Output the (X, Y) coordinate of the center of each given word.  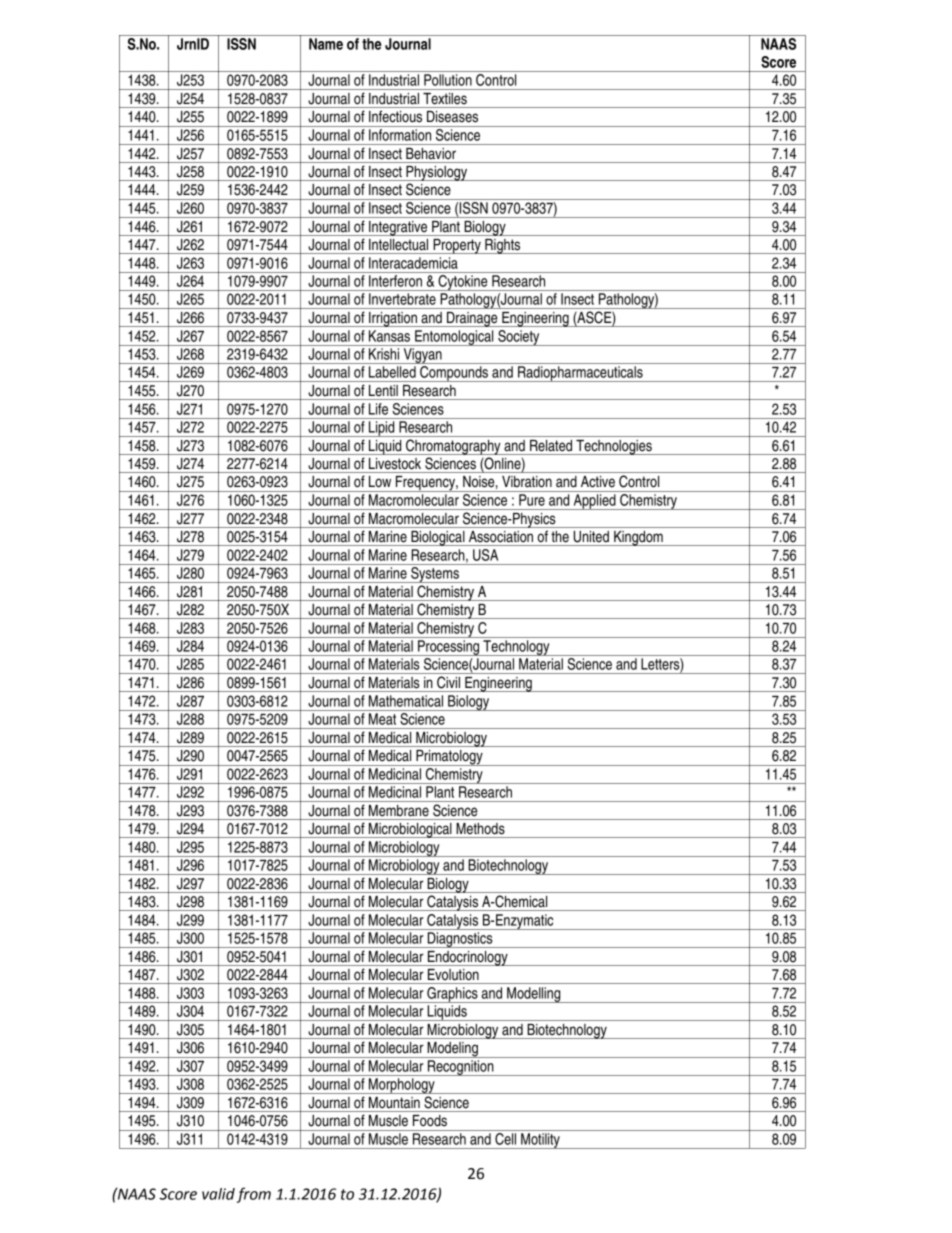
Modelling (534, 995)
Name (326, 44)
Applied (594, 502)
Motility (540, 1141)
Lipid (382, 429)
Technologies (614, 447)
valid (218, 1194)
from (254, 1195)
